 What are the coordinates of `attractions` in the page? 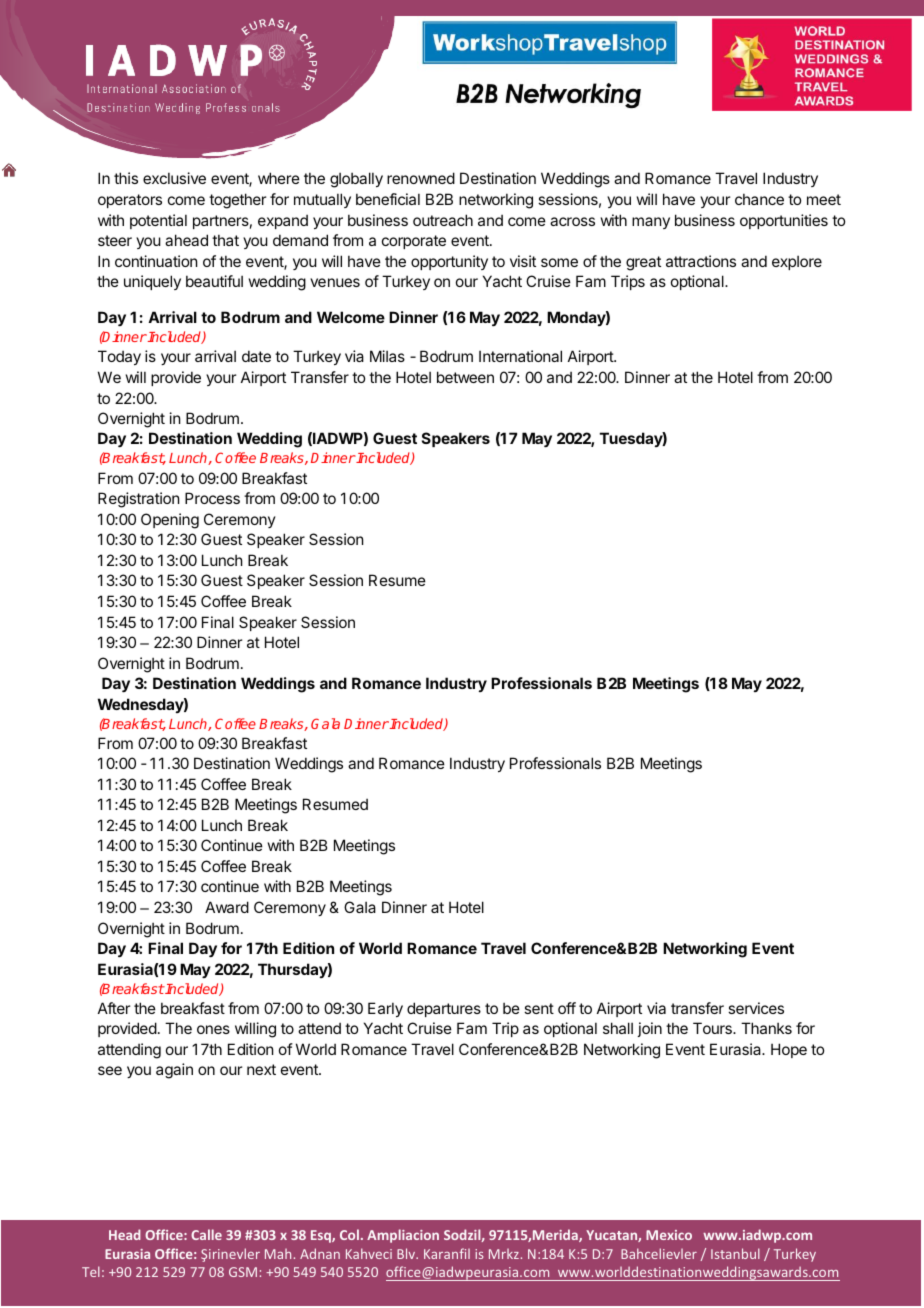 It's located at (701, 261).
